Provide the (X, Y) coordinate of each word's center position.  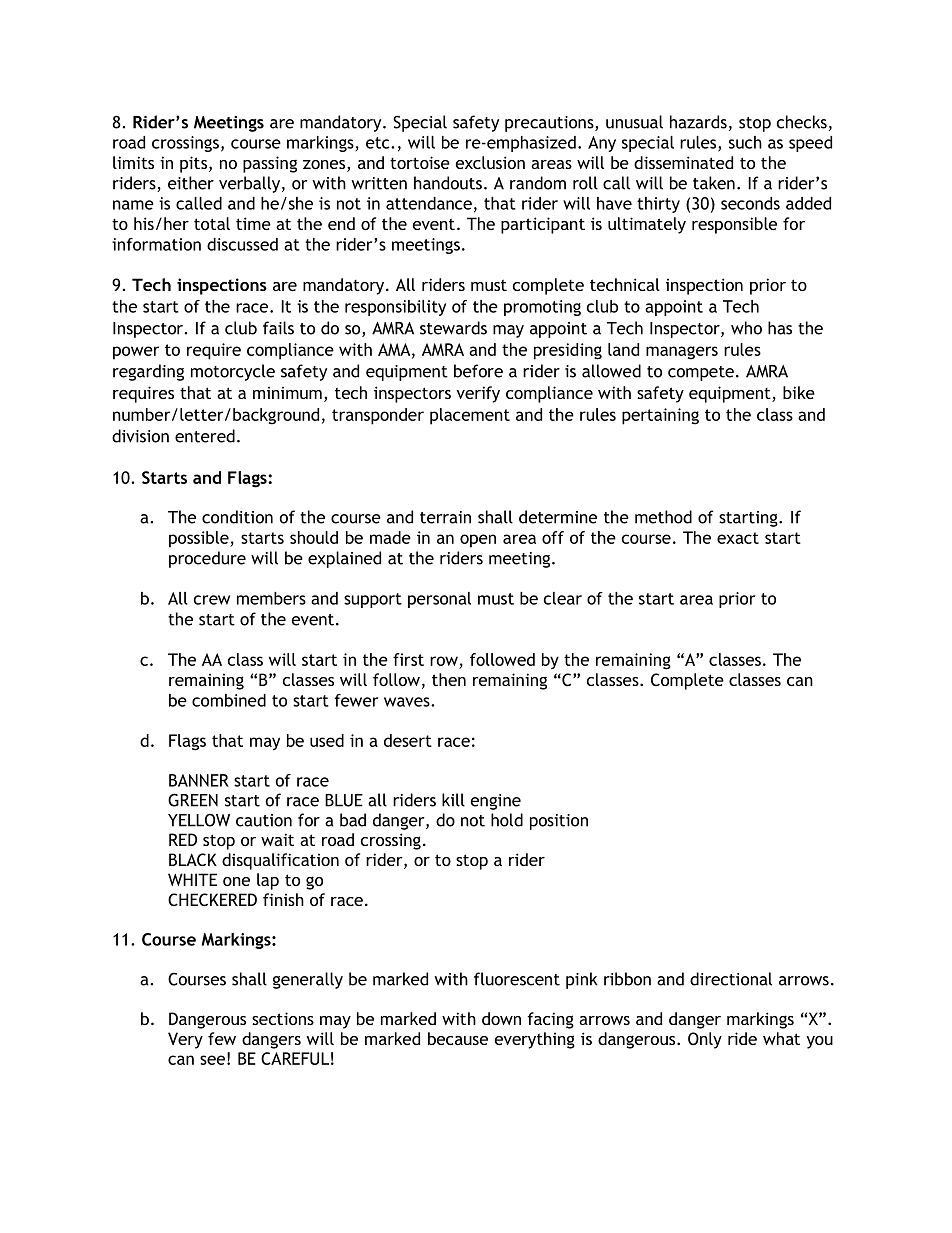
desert (408, 740)
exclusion (490, 162)
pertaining (660, 416)
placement (470, 416)
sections (283, 1018)
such (745, 142)
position (559, 822)
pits (195, 164)
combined (229, 700)
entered (205, 436)
